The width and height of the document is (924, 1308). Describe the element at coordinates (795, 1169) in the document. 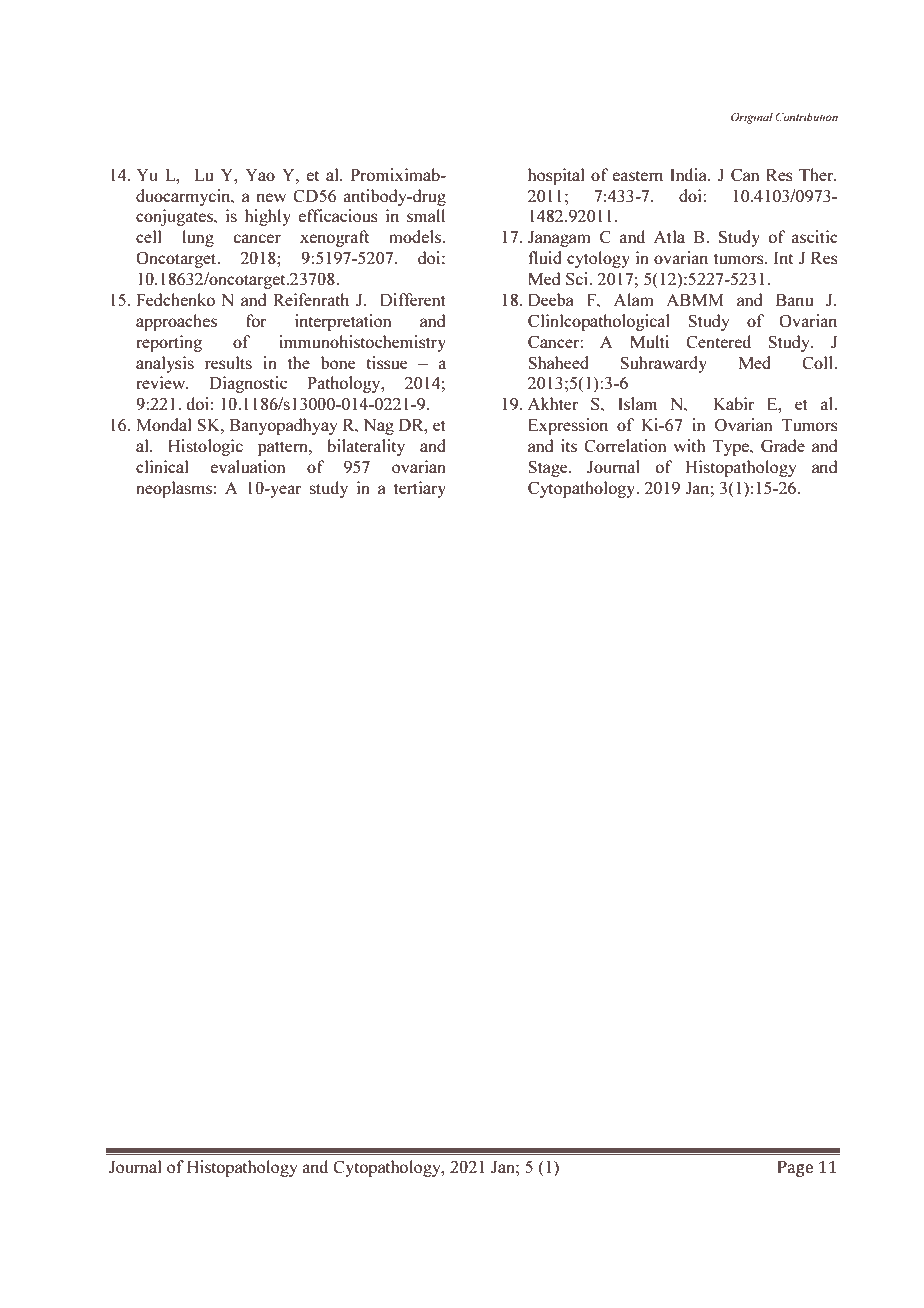

I see `Page` at that location.
